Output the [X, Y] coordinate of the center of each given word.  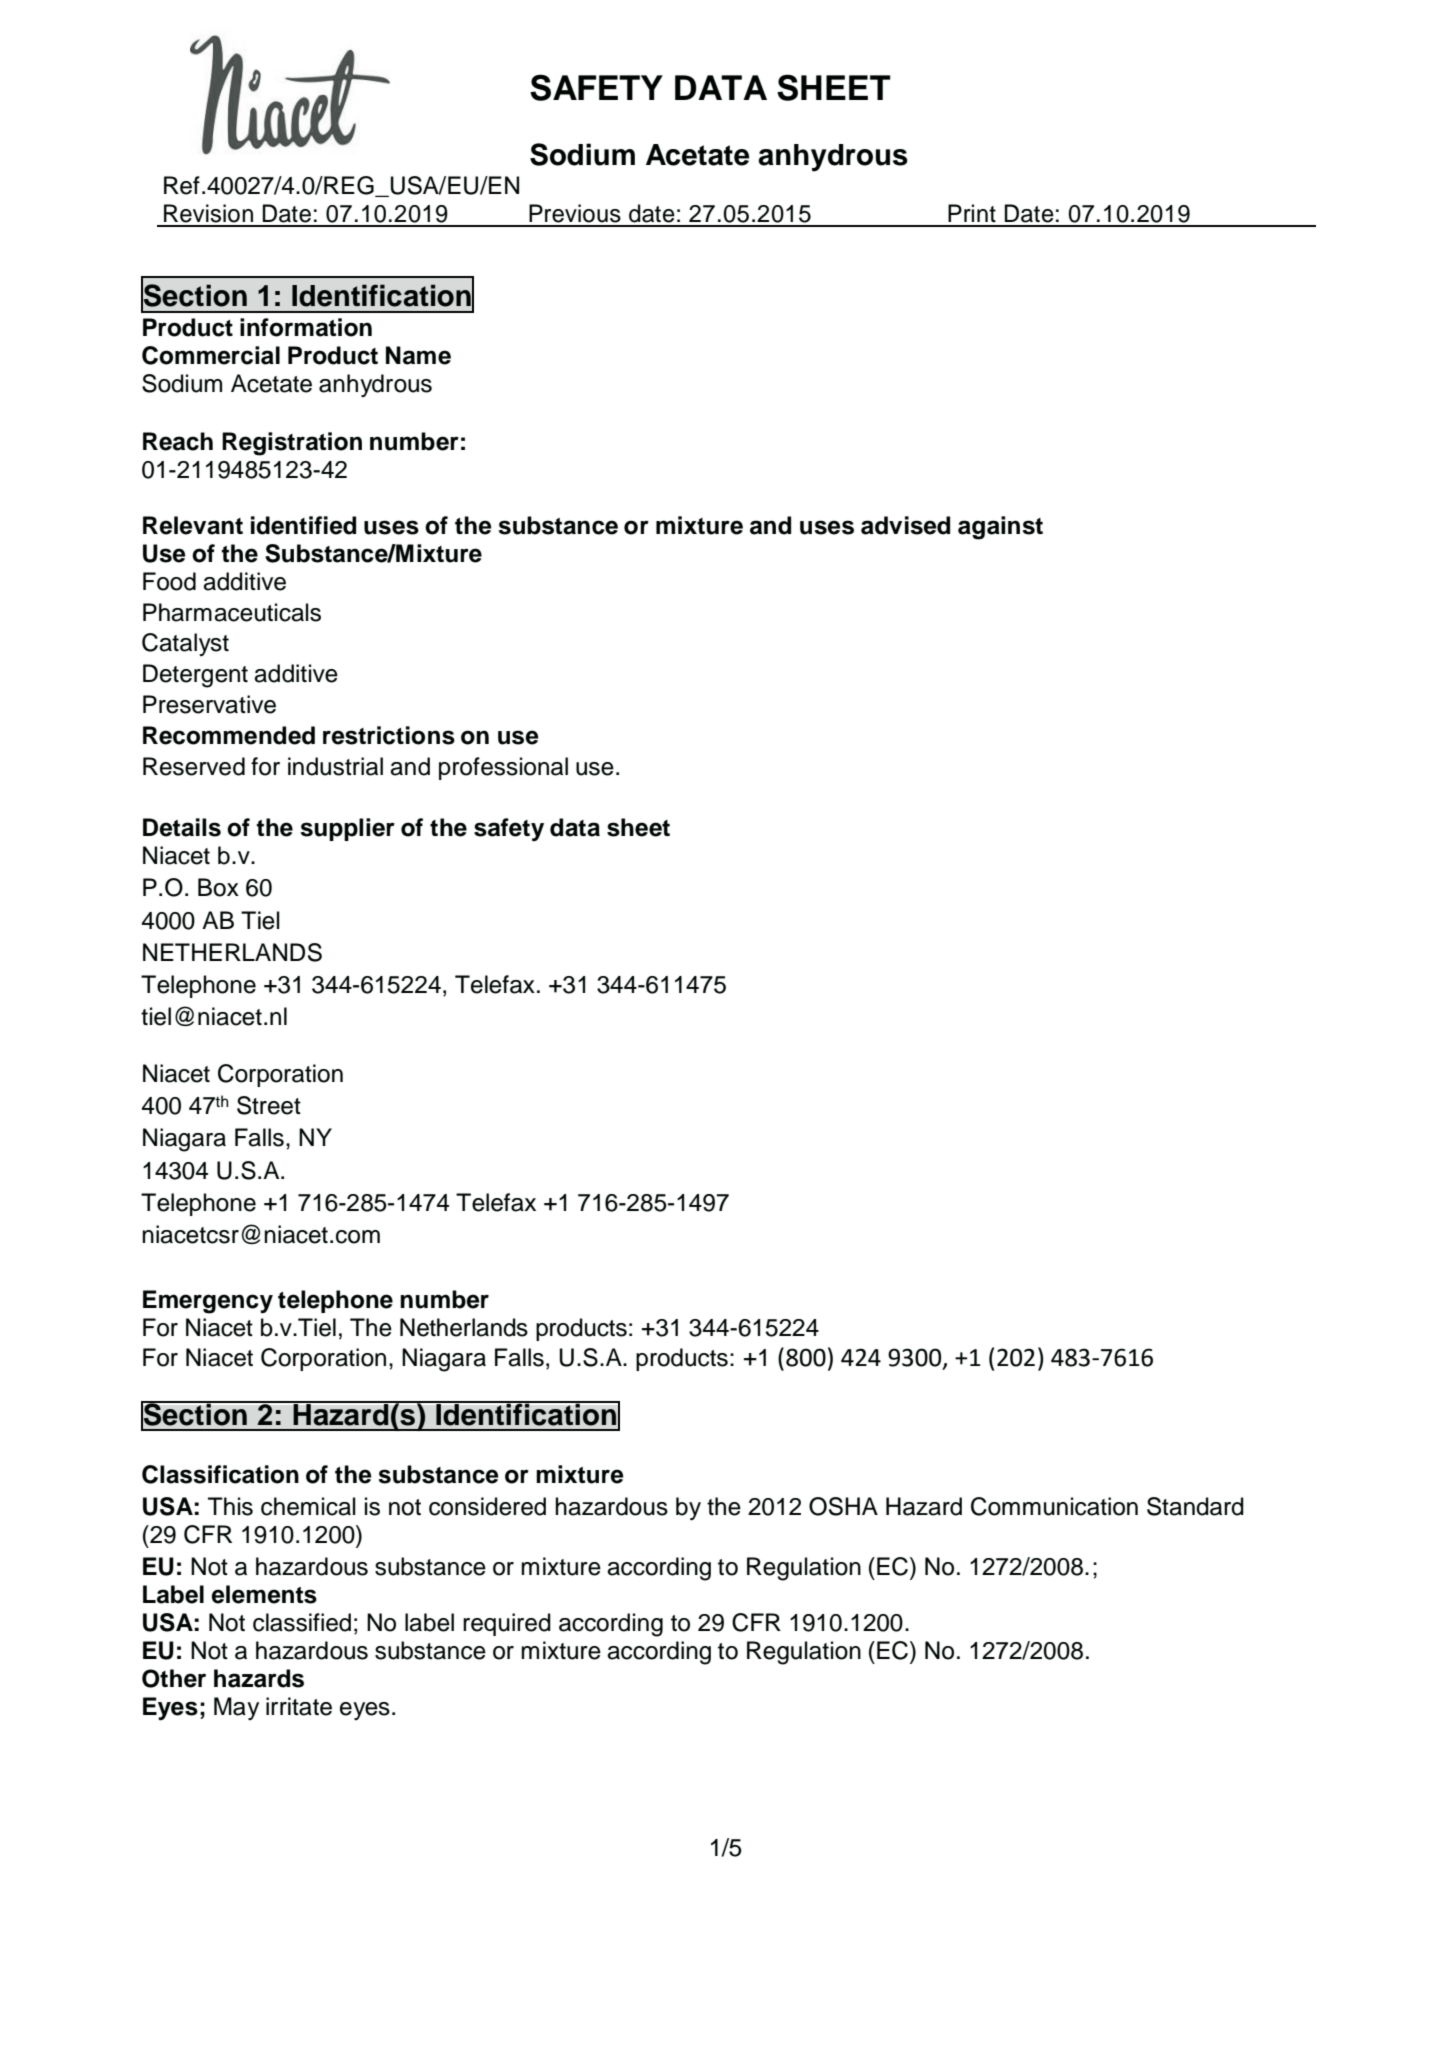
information [306, 327]
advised [905, 525]
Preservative [209, 704]
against [1000, 528]
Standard [1195, 1506]
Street [269, 1105]
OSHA [843, 1506]
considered [487, 1506]
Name [418, 355]
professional [503, 768]
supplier [347, 829]
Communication [1054, 1506]
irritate [299, 1706]
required [507, 1624]
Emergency [208, 1302]
